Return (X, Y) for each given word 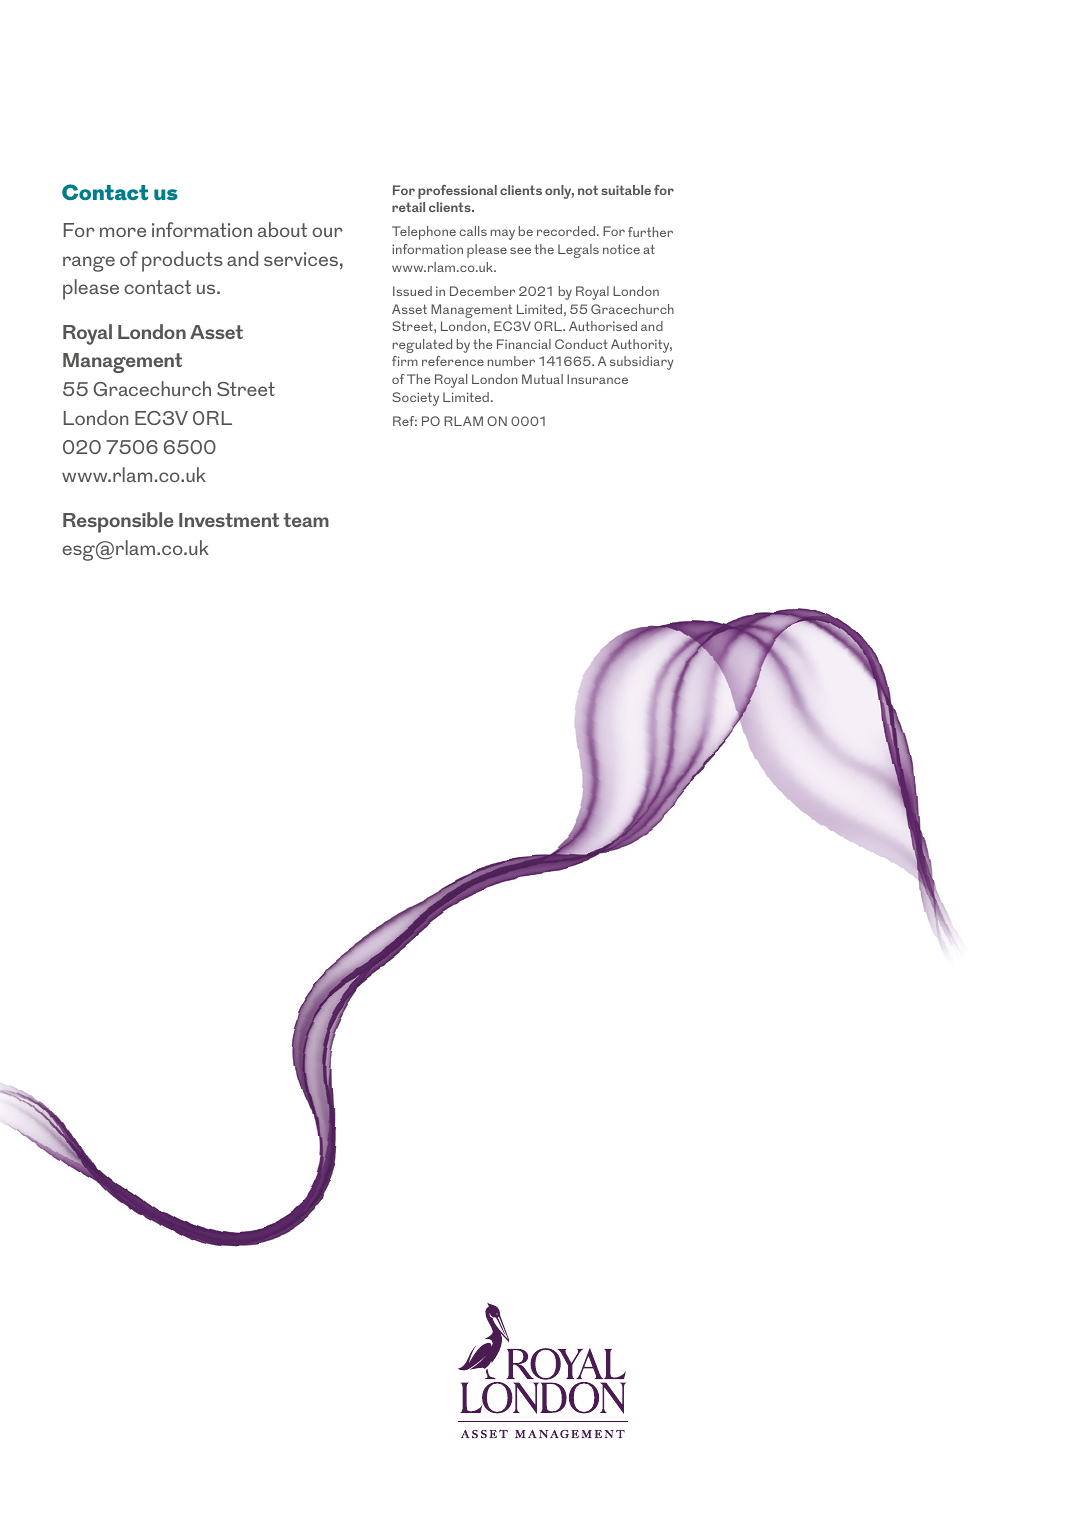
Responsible (118, 522)
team (306, 520)
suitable (626, 190)
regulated (422, 346)
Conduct (581, 344)
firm (405, 361)
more (123, 232)
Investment (229, 520)
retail (408, 207)
